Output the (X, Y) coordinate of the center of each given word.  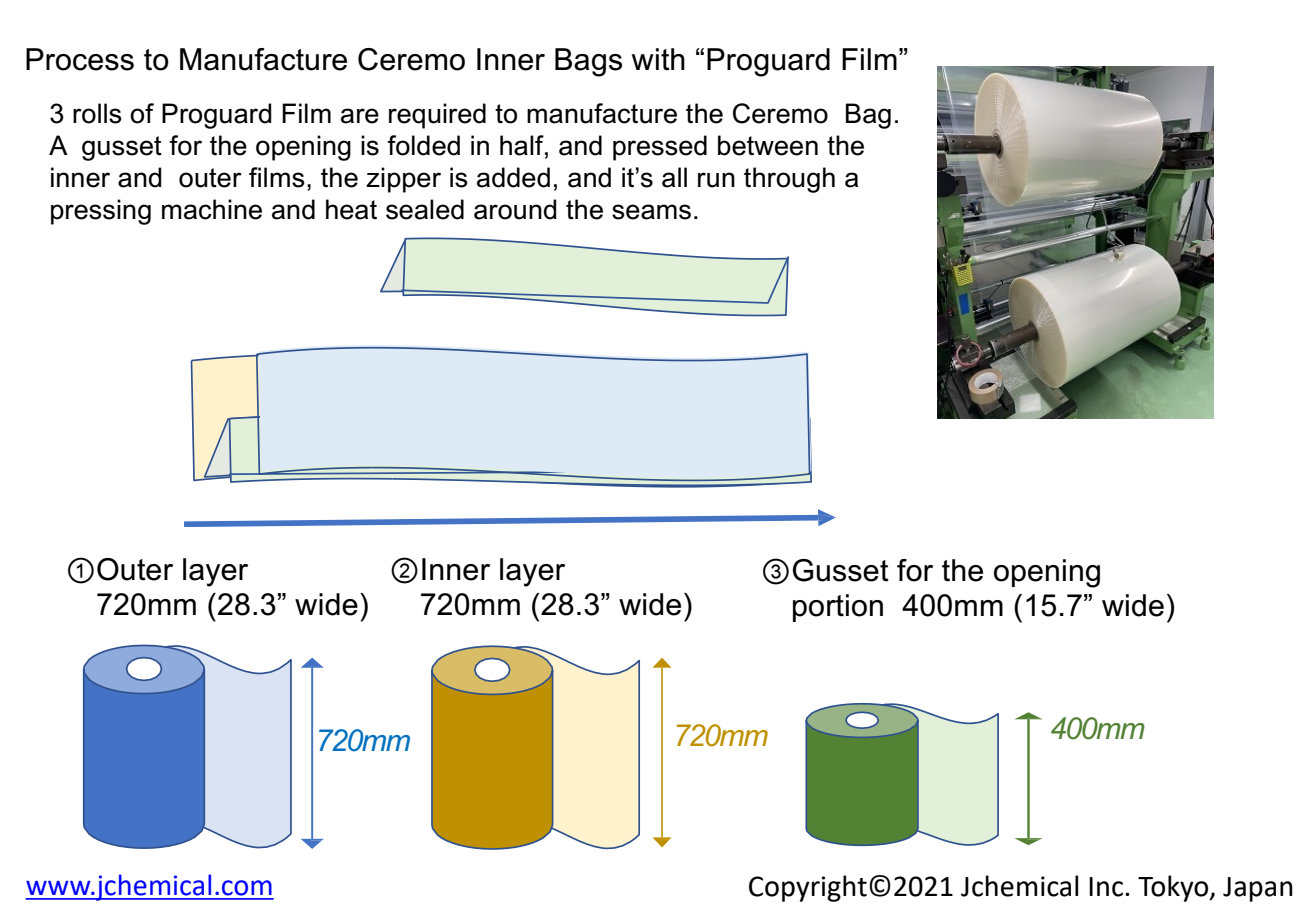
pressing (101, 212)
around (515, 209)
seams (651, 212)
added (513, 177)
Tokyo (1174, 888)
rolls (97, 113)
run (716, 180)
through (789, 180)
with (658, 59)
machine (212, 209)
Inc (1106, 887)
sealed (425, 209)
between (768, 145)
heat (351, 209)
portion (838, 608)
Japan (1258, 889)
